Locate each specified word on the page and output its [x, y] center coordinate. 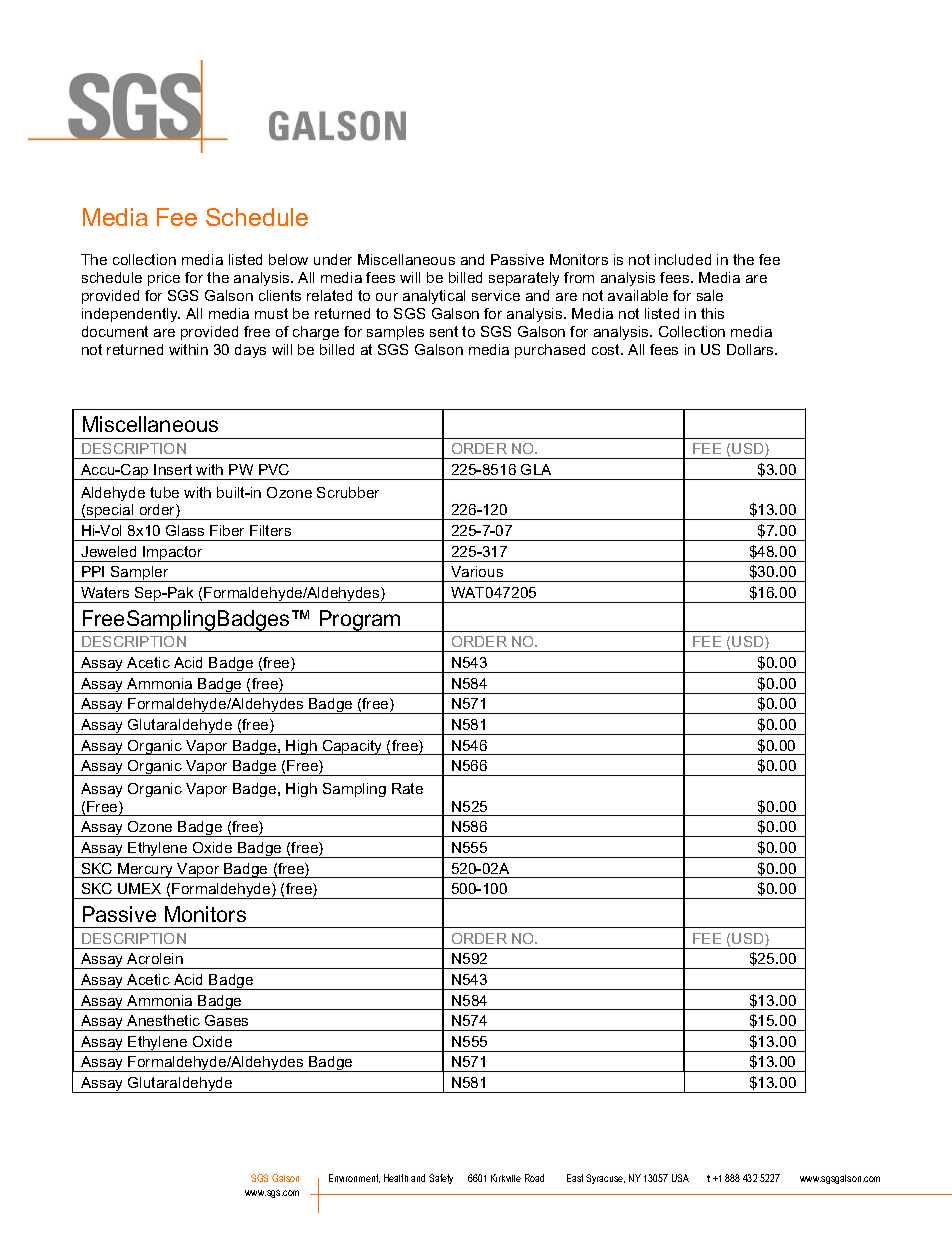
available [638, 295]
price [164, 279]
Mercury [146, 870]
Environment [354, 1178]
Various [477, 571]
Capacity [352, 747]
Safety [441, 1179]
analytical [434, 297]
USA [680, 1178]
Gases [226, 1020]
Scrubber [348, 492]
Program [360, 621]
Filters [270, 530]
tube [164, 492]
